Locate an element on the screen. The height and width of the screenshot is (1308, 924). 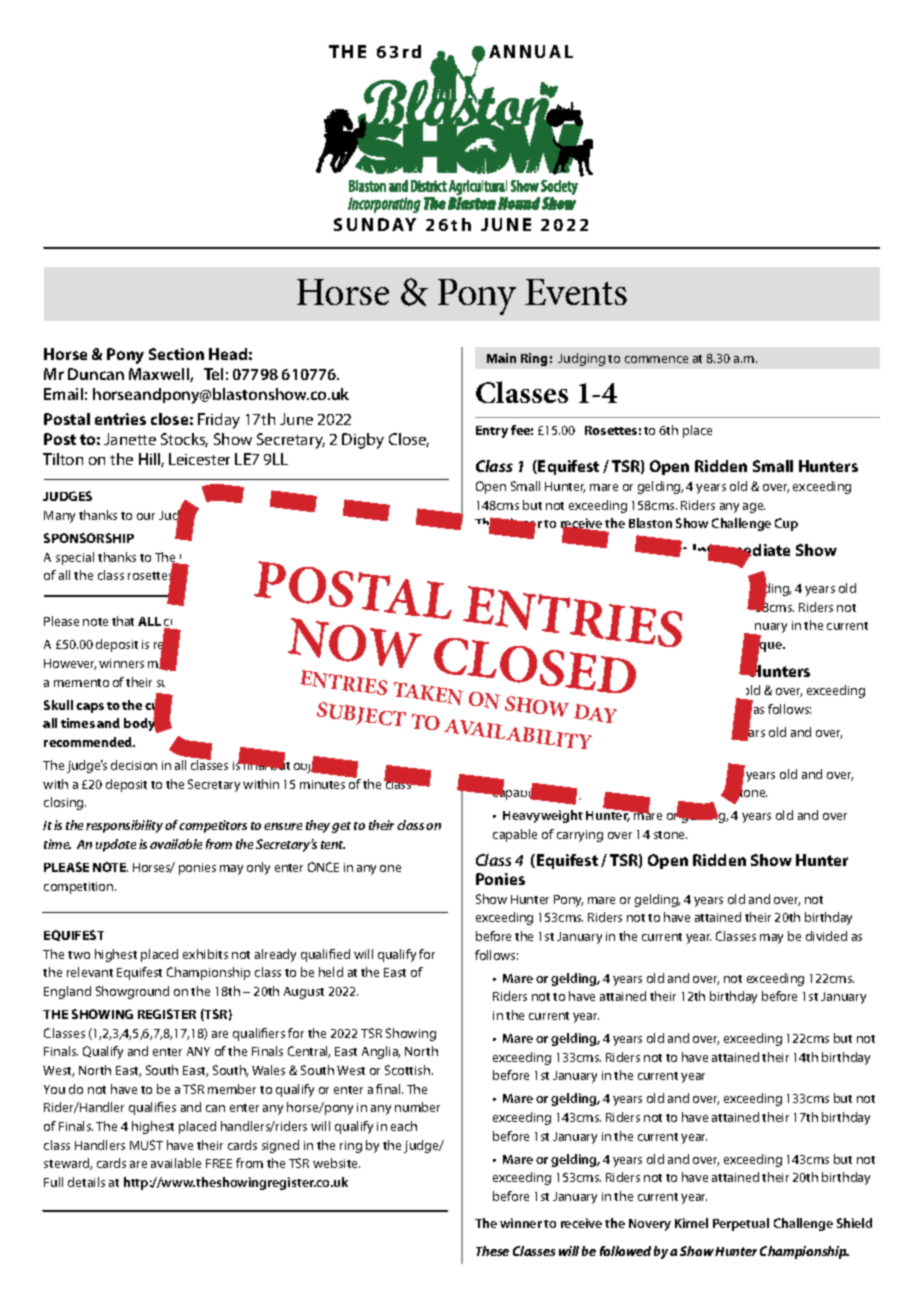
that is located at coordinates (123, 621).
